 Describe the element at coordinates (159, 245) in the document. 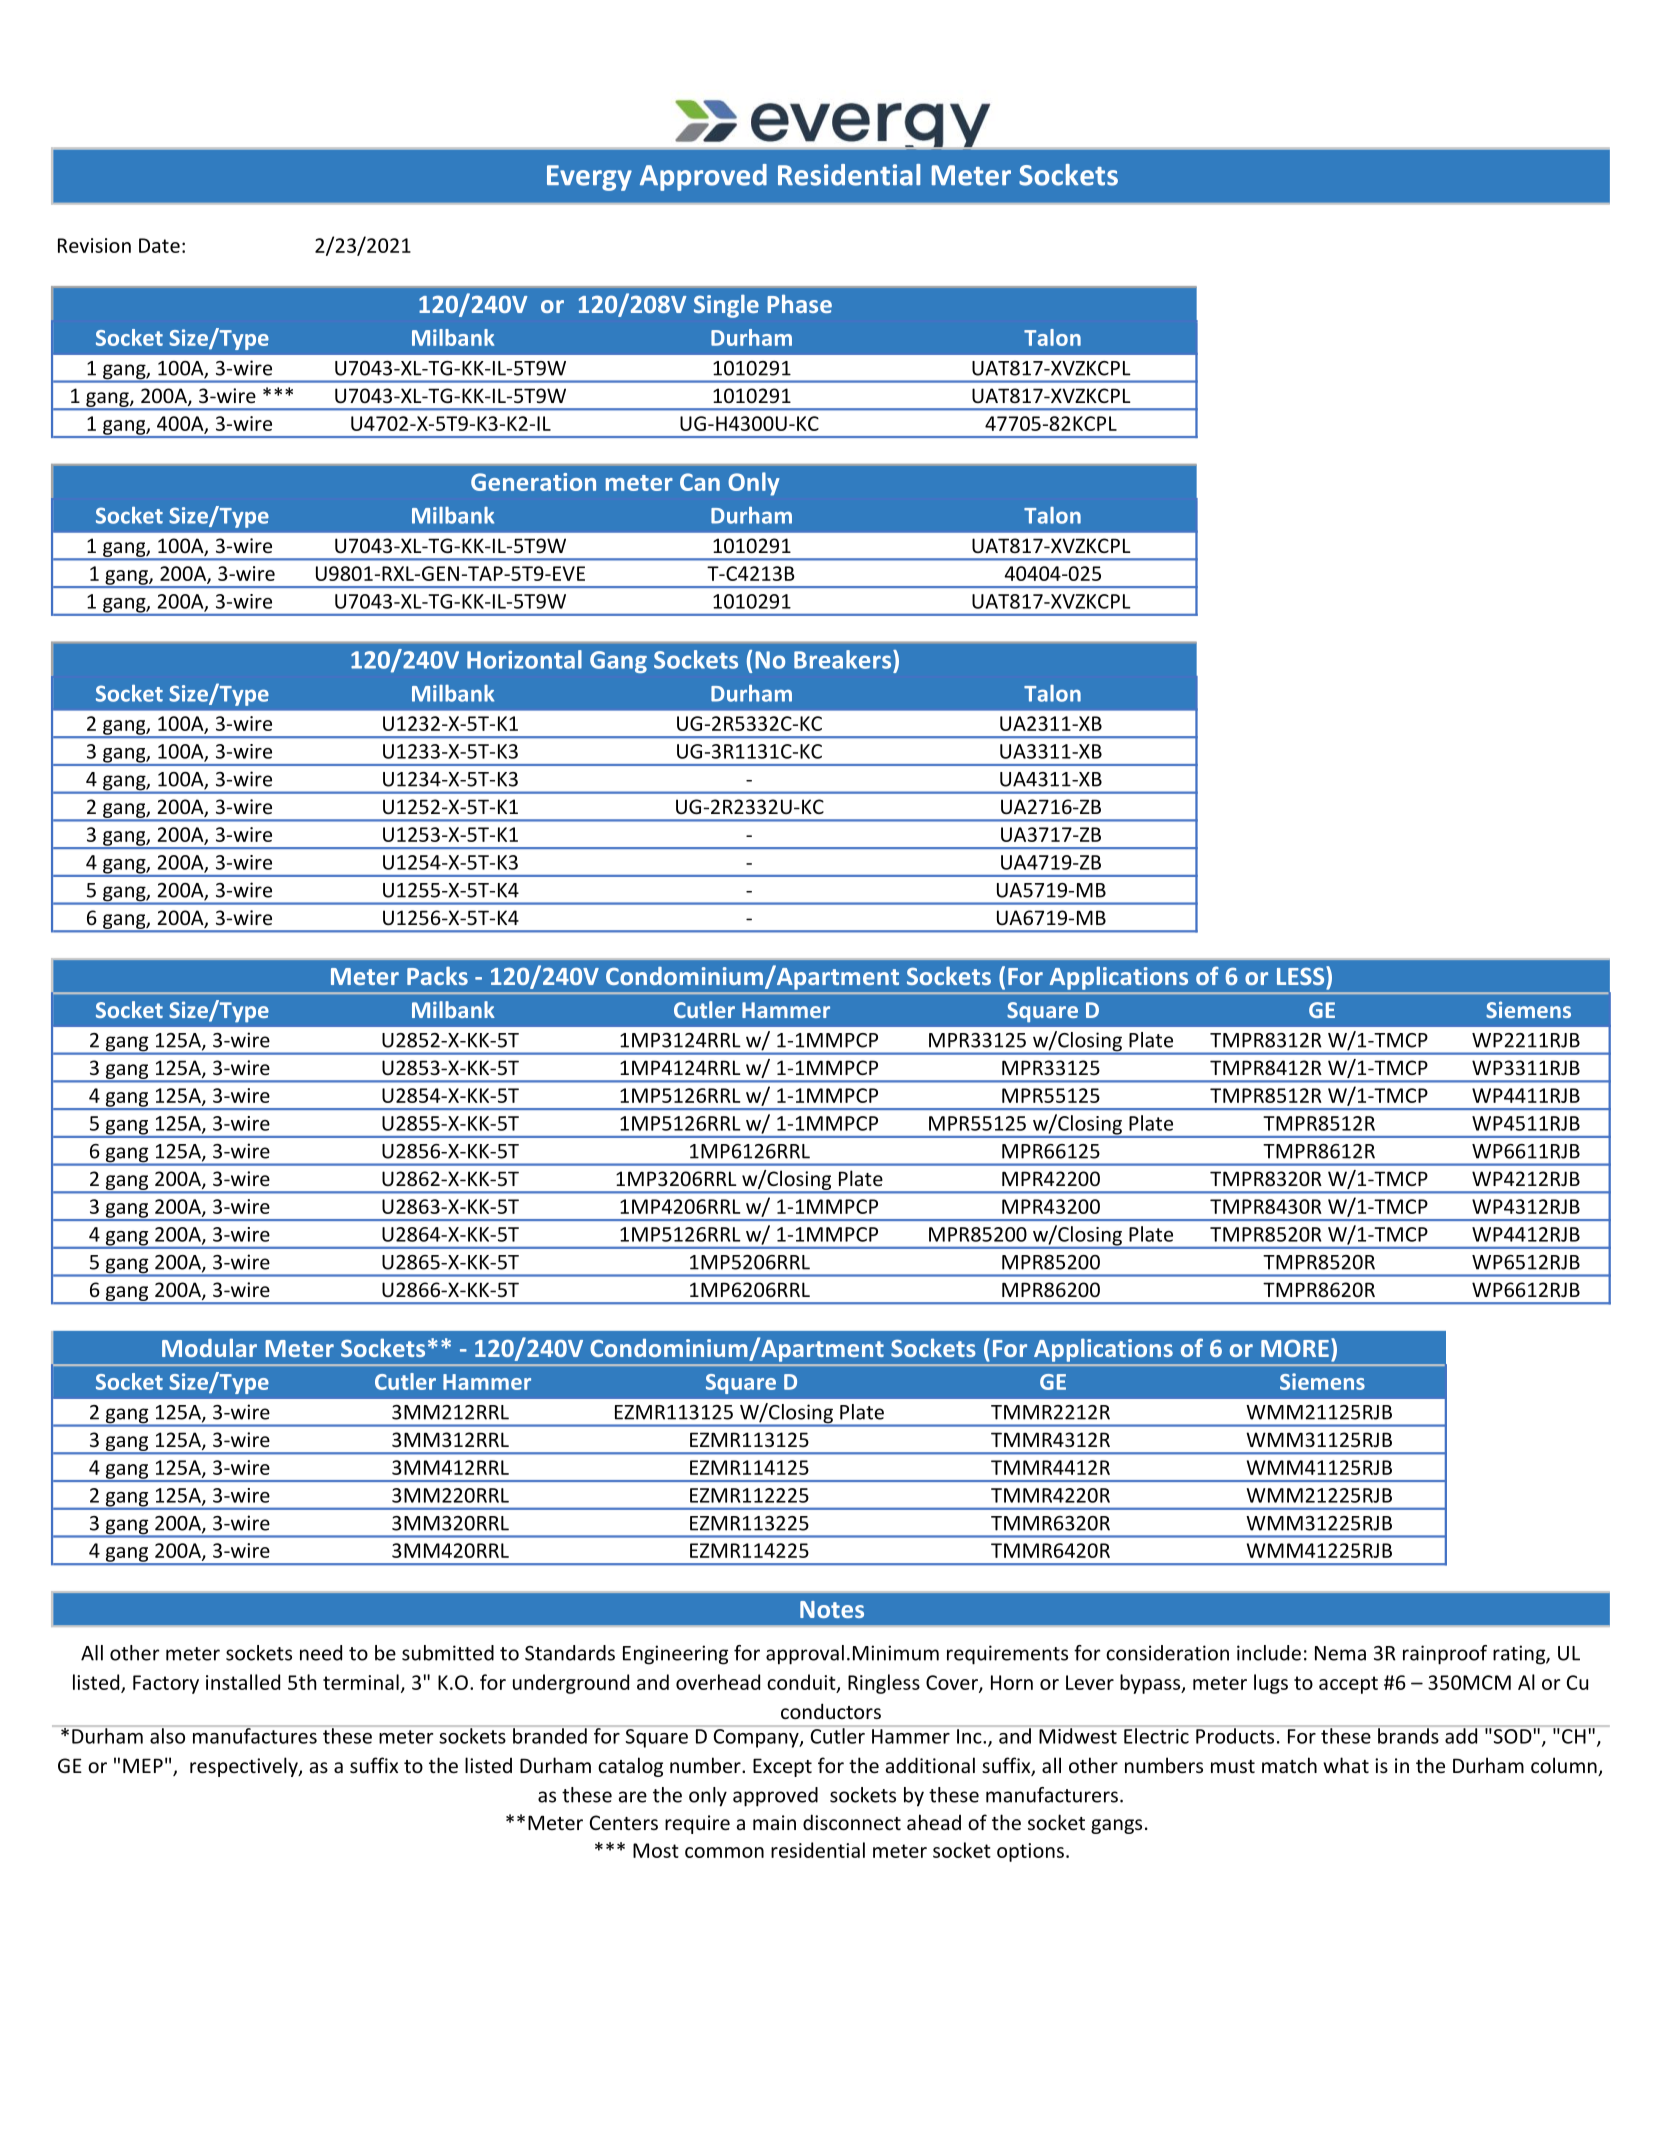

I see `Date` at that location.
